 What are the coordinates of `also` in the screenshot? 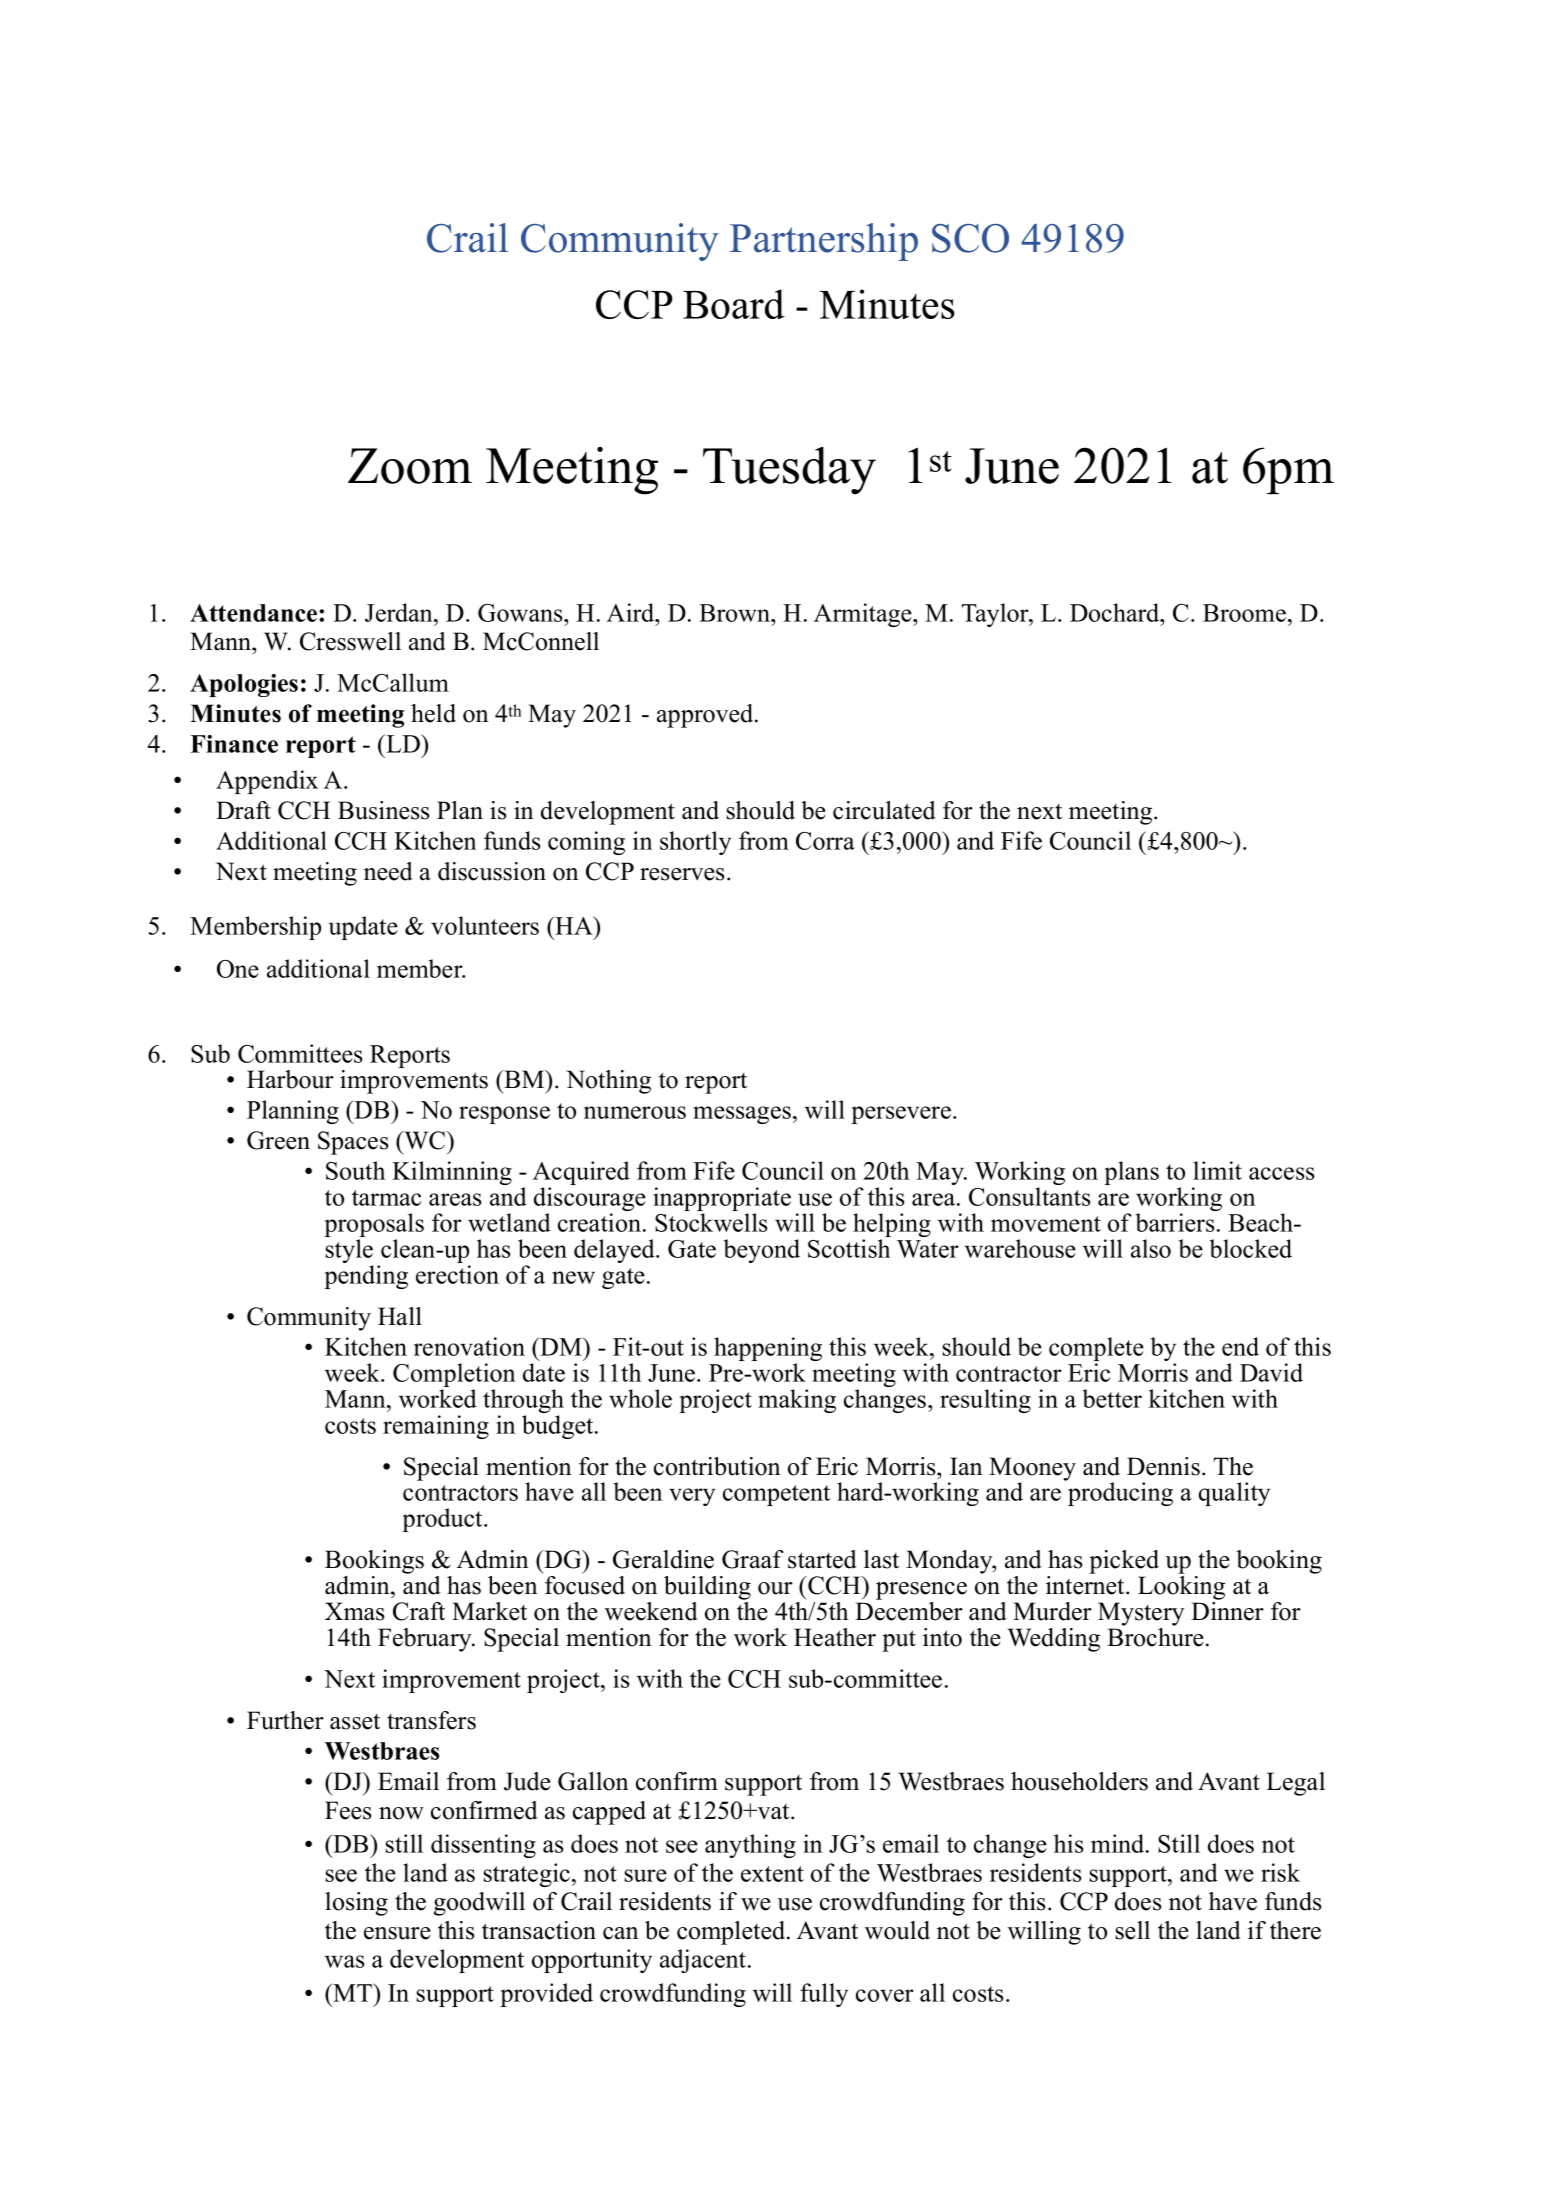 It's located at (1151, 1248).
